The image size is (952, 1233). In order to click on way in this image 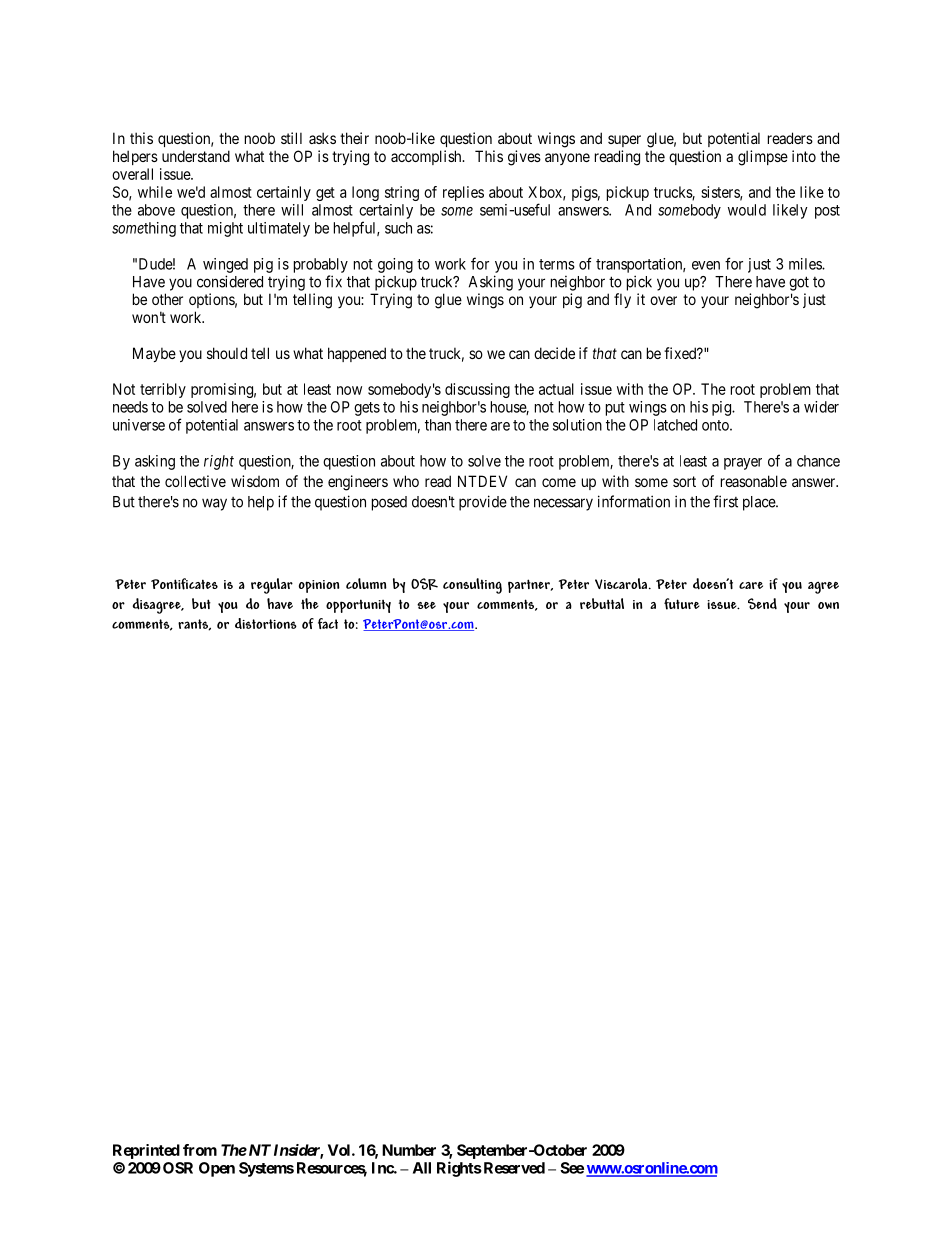, I will do `click(214, 504)`.
